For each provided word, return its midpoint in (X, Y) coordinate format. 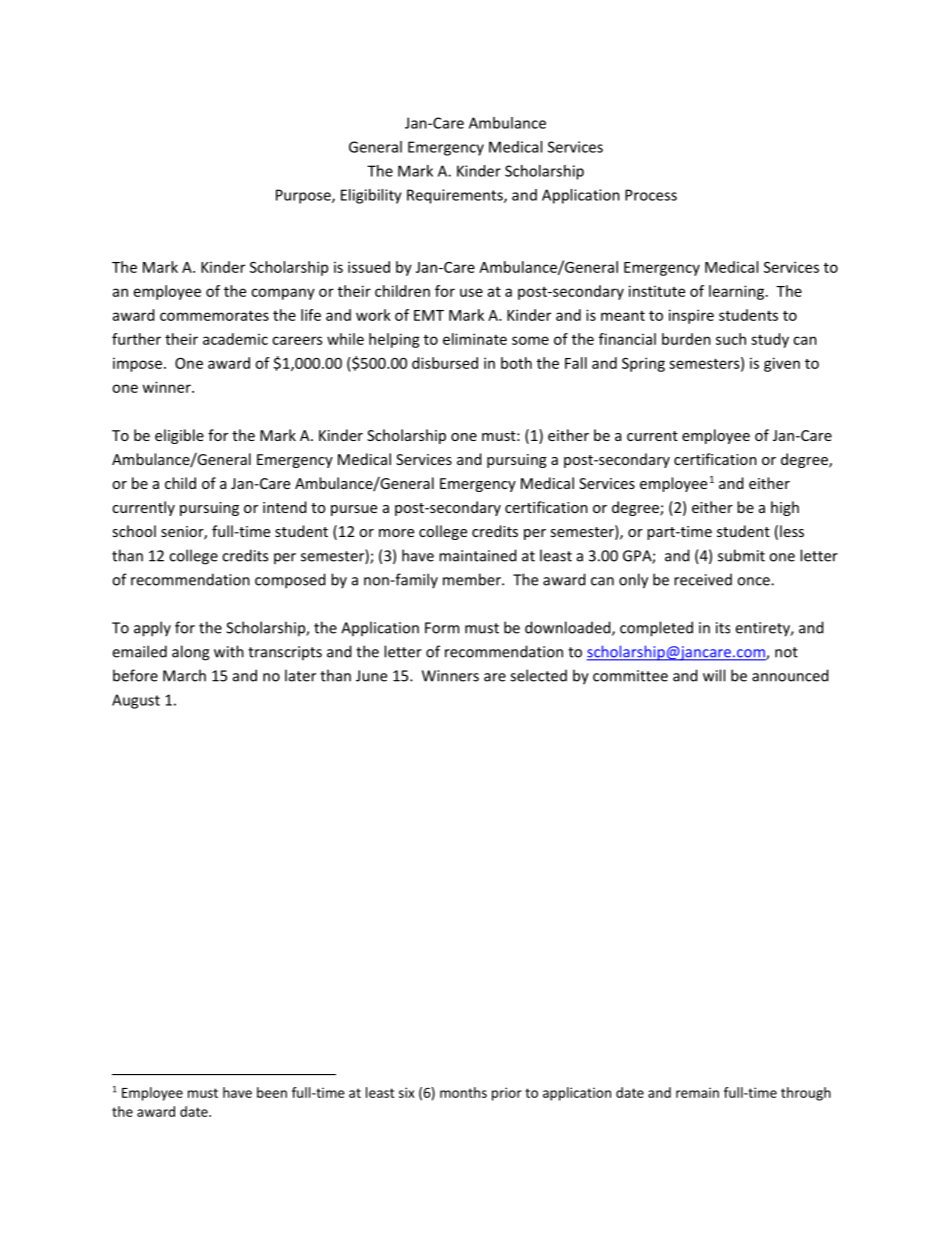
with (229, 651)
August (136, 701)
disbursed (445, 363)
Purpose (304, 196)
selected (538, 675)
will (714, 675)
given (782, 364)
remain (697, 1092)
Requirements (456, 196)
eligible (179, 436)
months (463, 1092)
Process (651, 195)
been (272, 1092)
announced (790, 675)
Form (442, 628)
